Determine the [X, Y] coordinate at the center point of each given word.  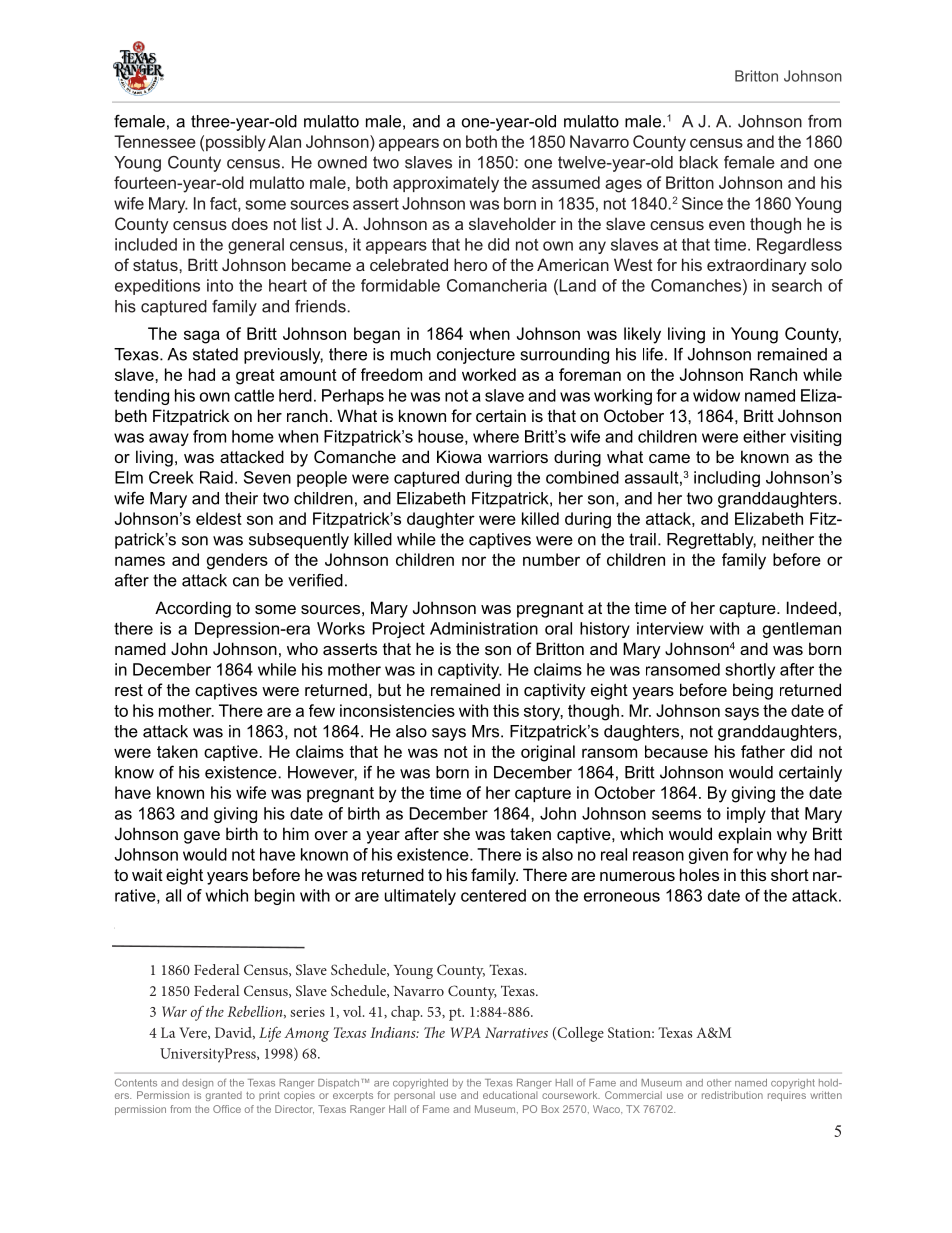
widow [716, 395]
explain [744, 835]
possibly [236, 143]
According [193, 609]
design [197, 1084]
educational [510, 1095]
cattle [254, 395]
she [456, 833]
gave [202, 837]
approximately [446, 184]
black [699, 162]
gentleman [802, 630]
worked [489, 374]
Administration [484, 628]
